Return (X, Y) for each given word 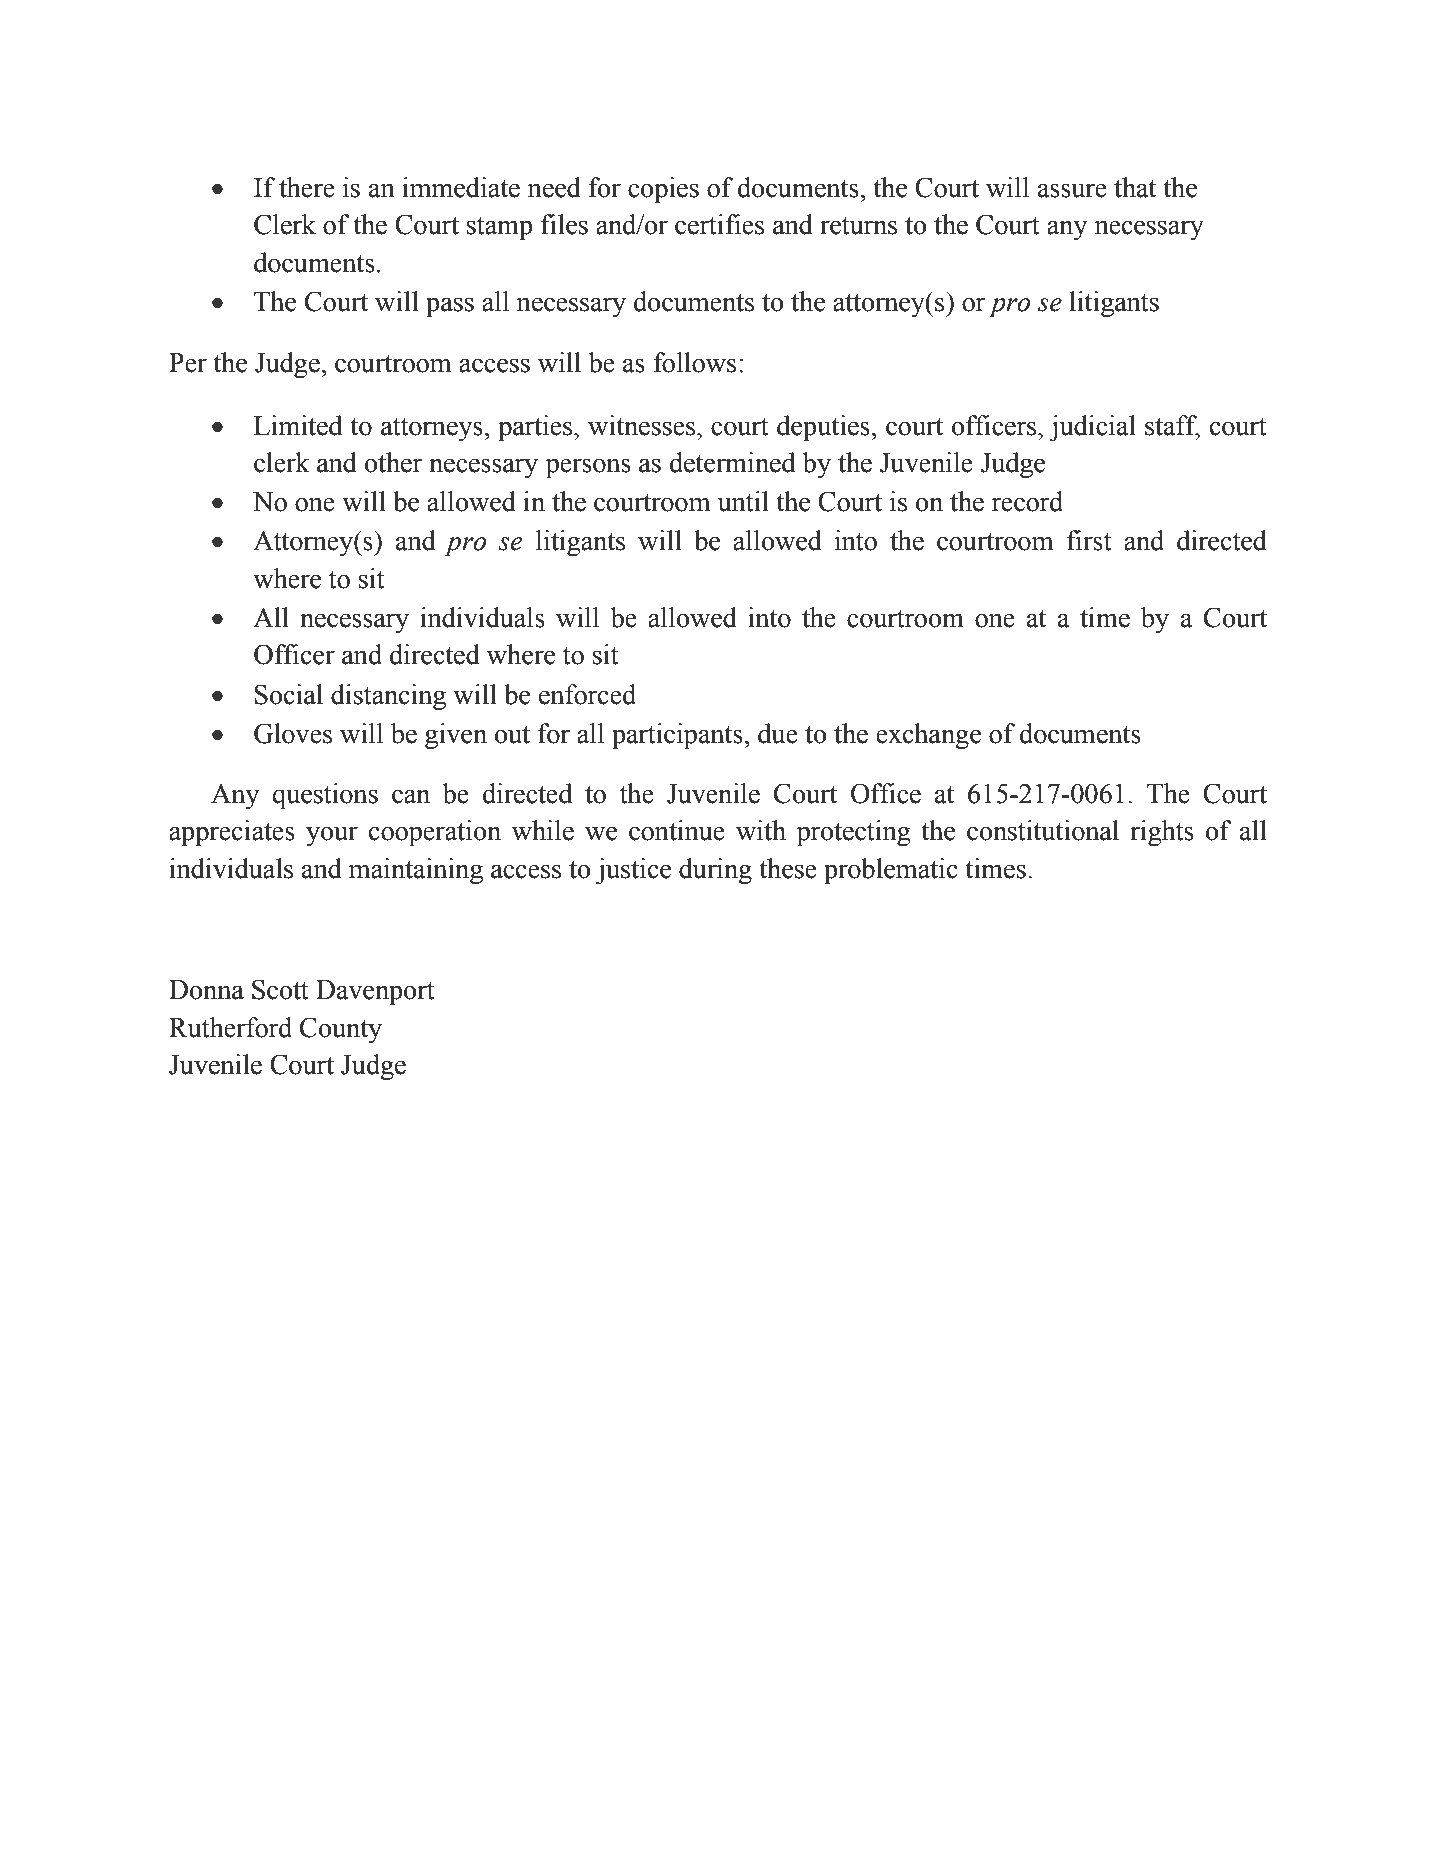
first (1089, 540)
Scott (280, 989)
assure (1072, 190)
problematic (891, 871)
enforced (587, 694)
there (307, 187)
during (715, 871)
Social (289, 694)
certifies (719, 224)
